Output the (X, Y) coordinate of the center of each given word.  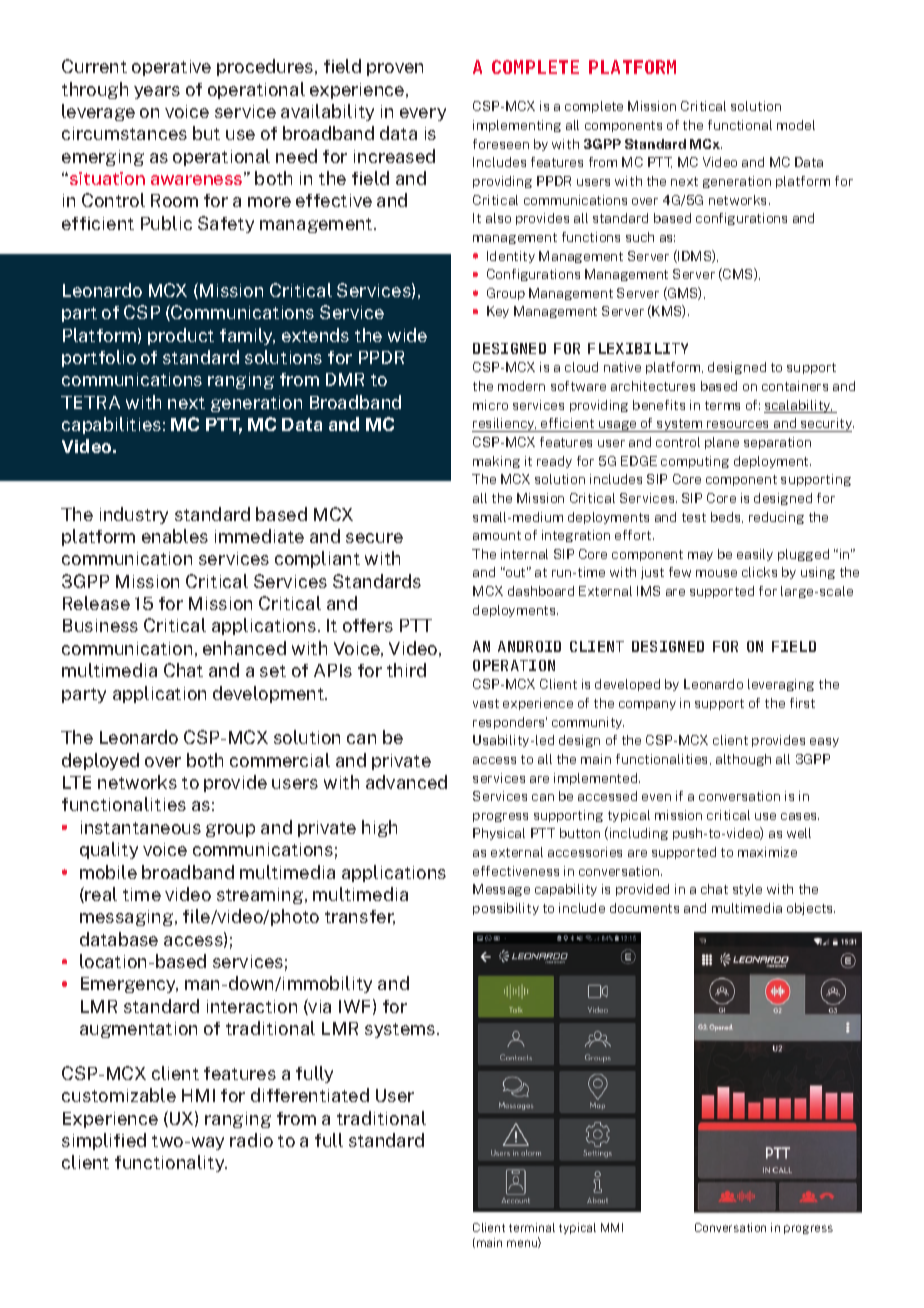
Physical (499, 834)
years (157, 92)
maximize (767, 852)
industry (134, 515)
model (796, 125)
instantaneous (141, 827)
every (423, 114)
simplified (104, 1141)
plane (722, 443)
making (496, 462)
